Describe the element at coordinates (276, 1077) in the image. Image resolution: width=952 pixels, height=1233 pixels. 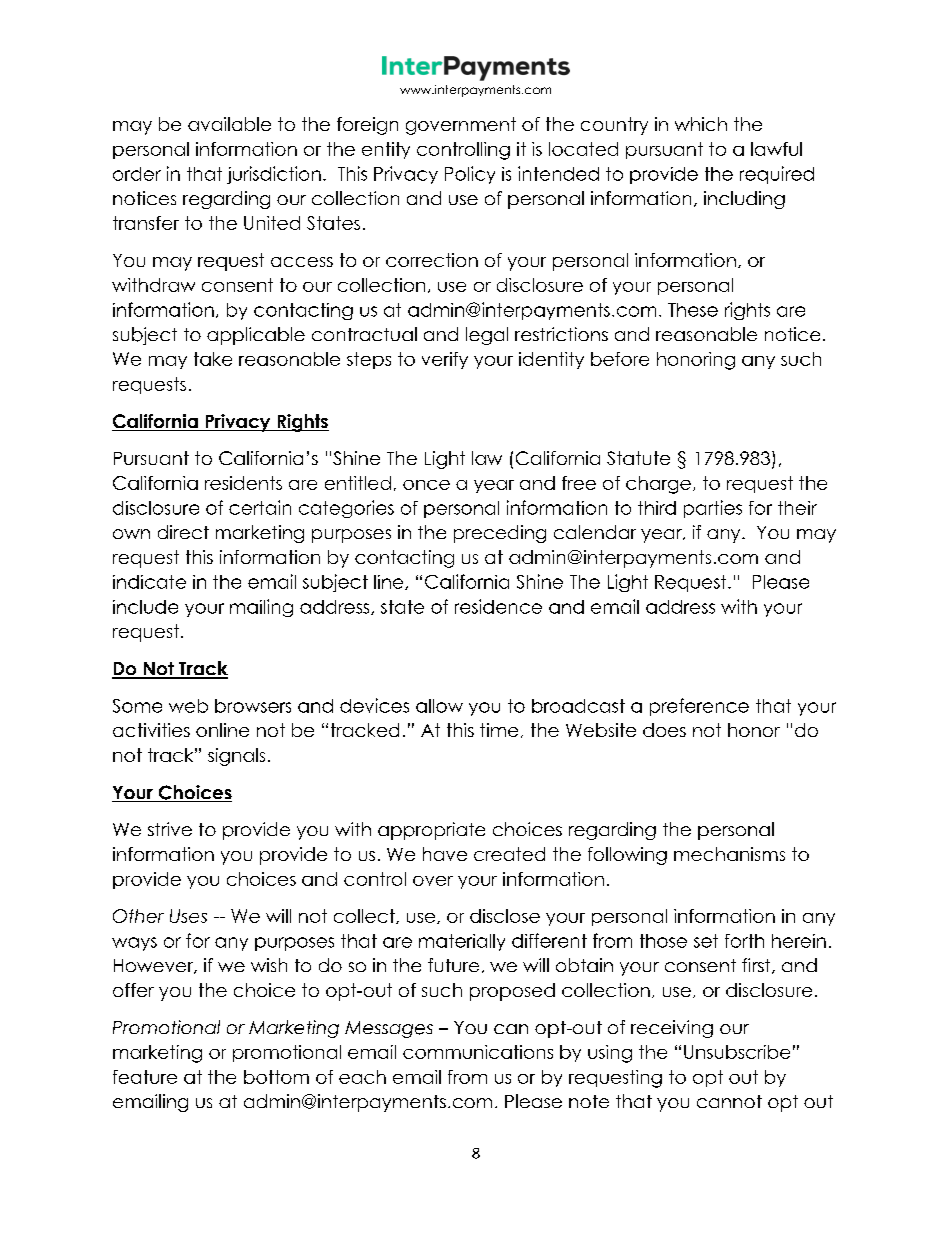
I see `bottom` at that location.
